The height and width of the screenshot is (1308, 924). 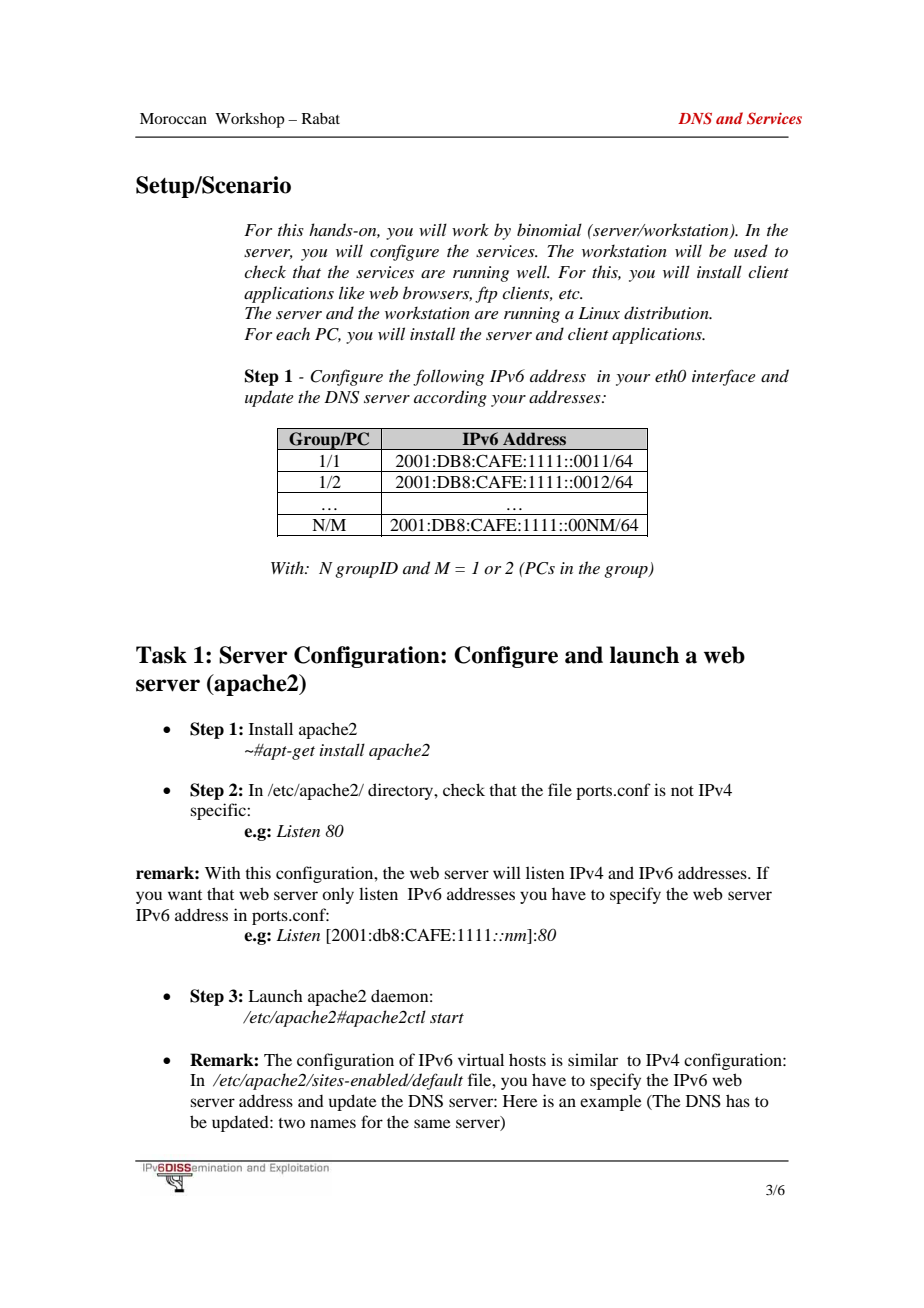 What do you see at coordinates (448, 377) in the screenshot?
I see `following` at bounding box center [448, 377].
